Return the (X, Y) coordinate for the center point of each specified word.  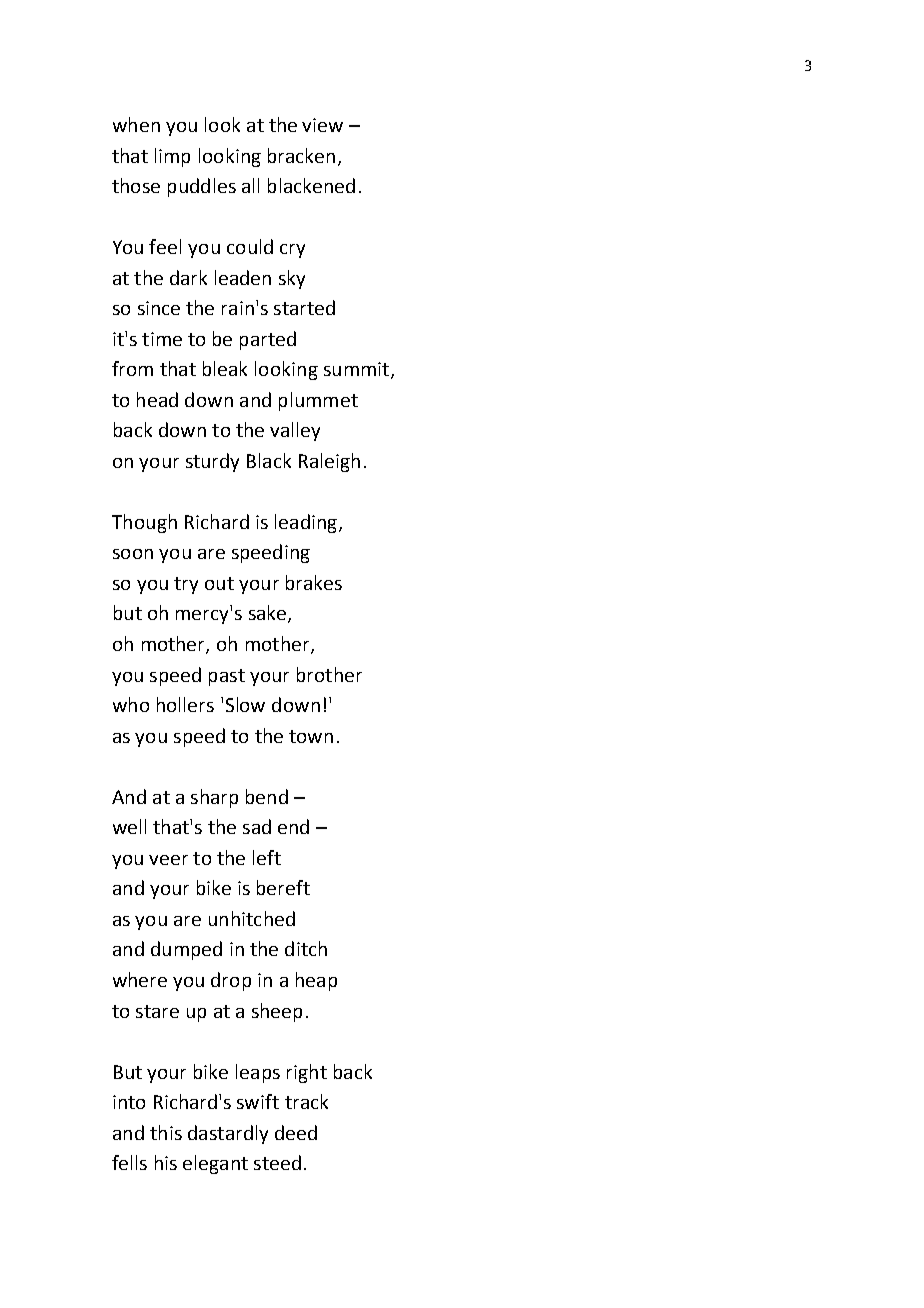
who (131, 704)
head (157, 399)
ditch (306, 948)
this (166, 1132)
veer (168, 860)
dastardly (228, 1134)
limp (172, 157)
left (267, 857)
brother (329, 674)
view (322, 125)
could (250, 246)
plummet (318, 401)
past (227, 677)
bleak (225, 368)
